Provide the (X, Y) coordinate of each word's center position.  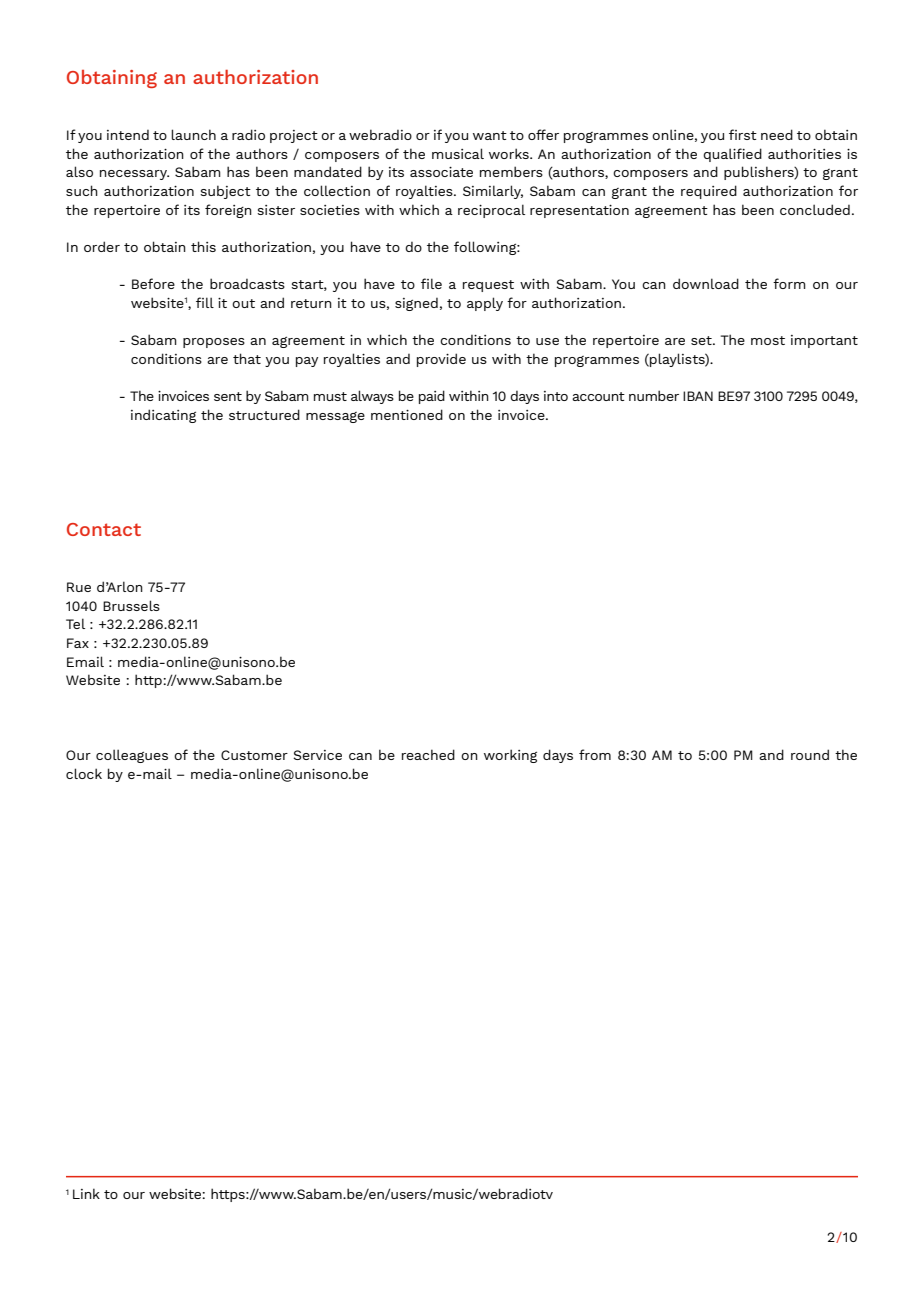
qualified (732, 155)
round (810, 754)
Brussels (131, 605)
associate (441, 172)
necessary (134, 175)
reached (428, 754)
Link (86, 1193)
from (595, 754)
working (510, 756)
